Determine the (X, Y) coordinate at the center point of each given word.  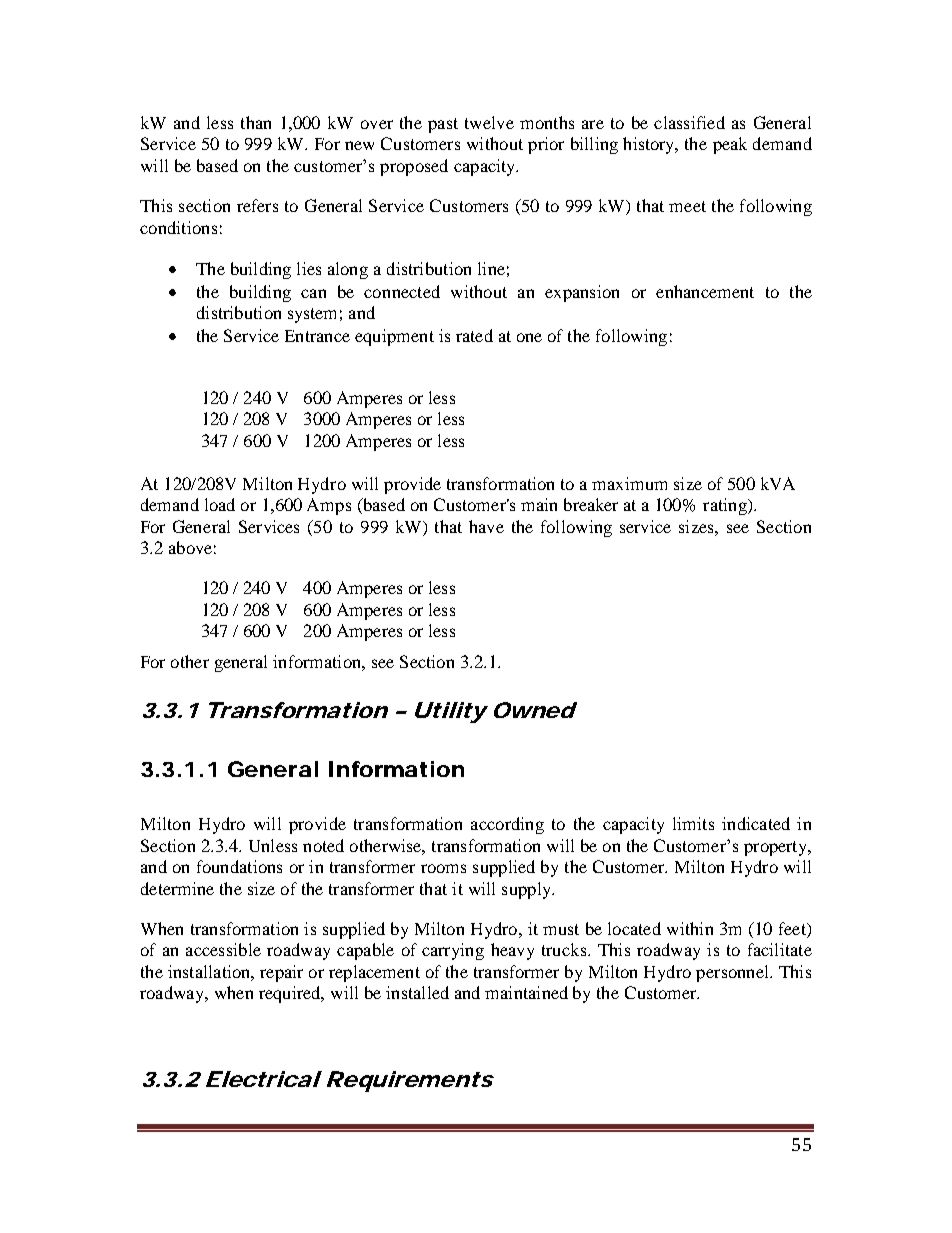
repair (281, 973)
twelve (489, 122)
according (507, 825)
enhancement (705, 291)
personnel (733, 973)
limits (693, 823)
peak (730, 145)
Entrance (317, 336)
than (256, 122)
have (486, 526)
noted (323, 845)
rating (726, 506)
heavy (512, 951)
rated (474, 335)
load (220, 504)
